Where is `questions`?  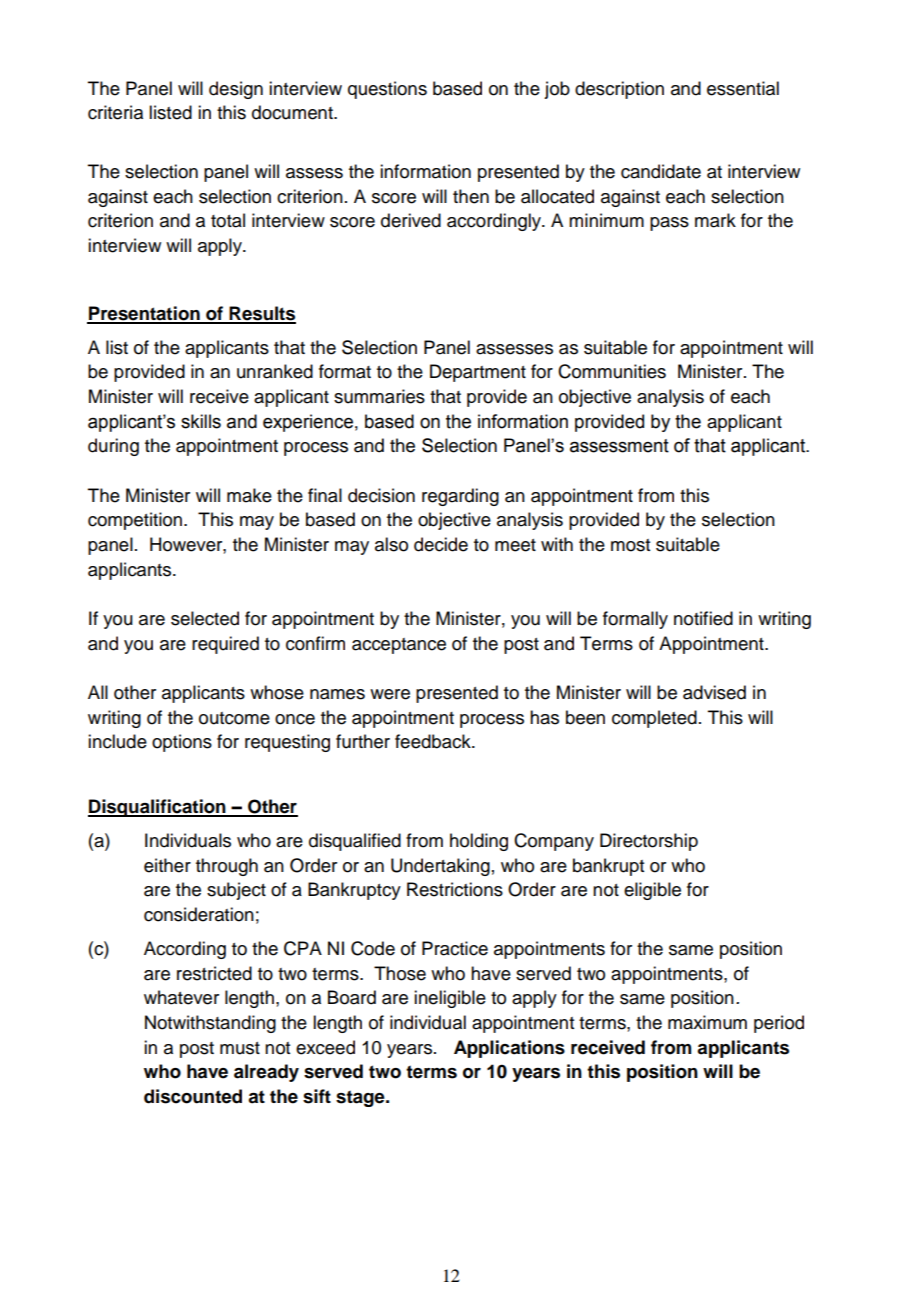 questions is located at coordinates (387, 90).
